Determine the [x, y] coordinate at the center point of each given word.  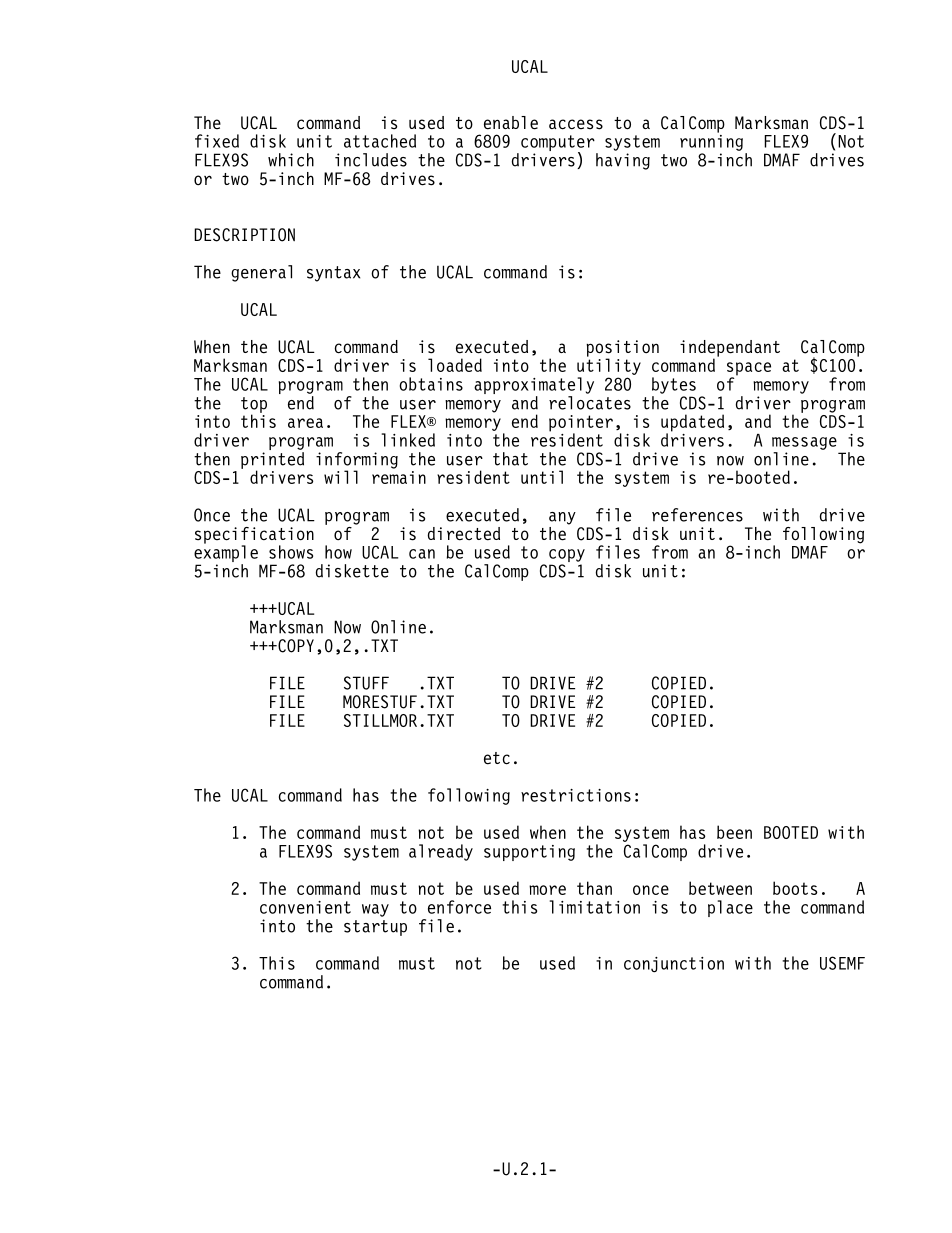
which [291, 160]
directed [464, 534]
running [711, 141]
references [697, 515]
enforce [459, 907]
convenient [305, 907]
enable [511, 123]
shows [291, 552]
